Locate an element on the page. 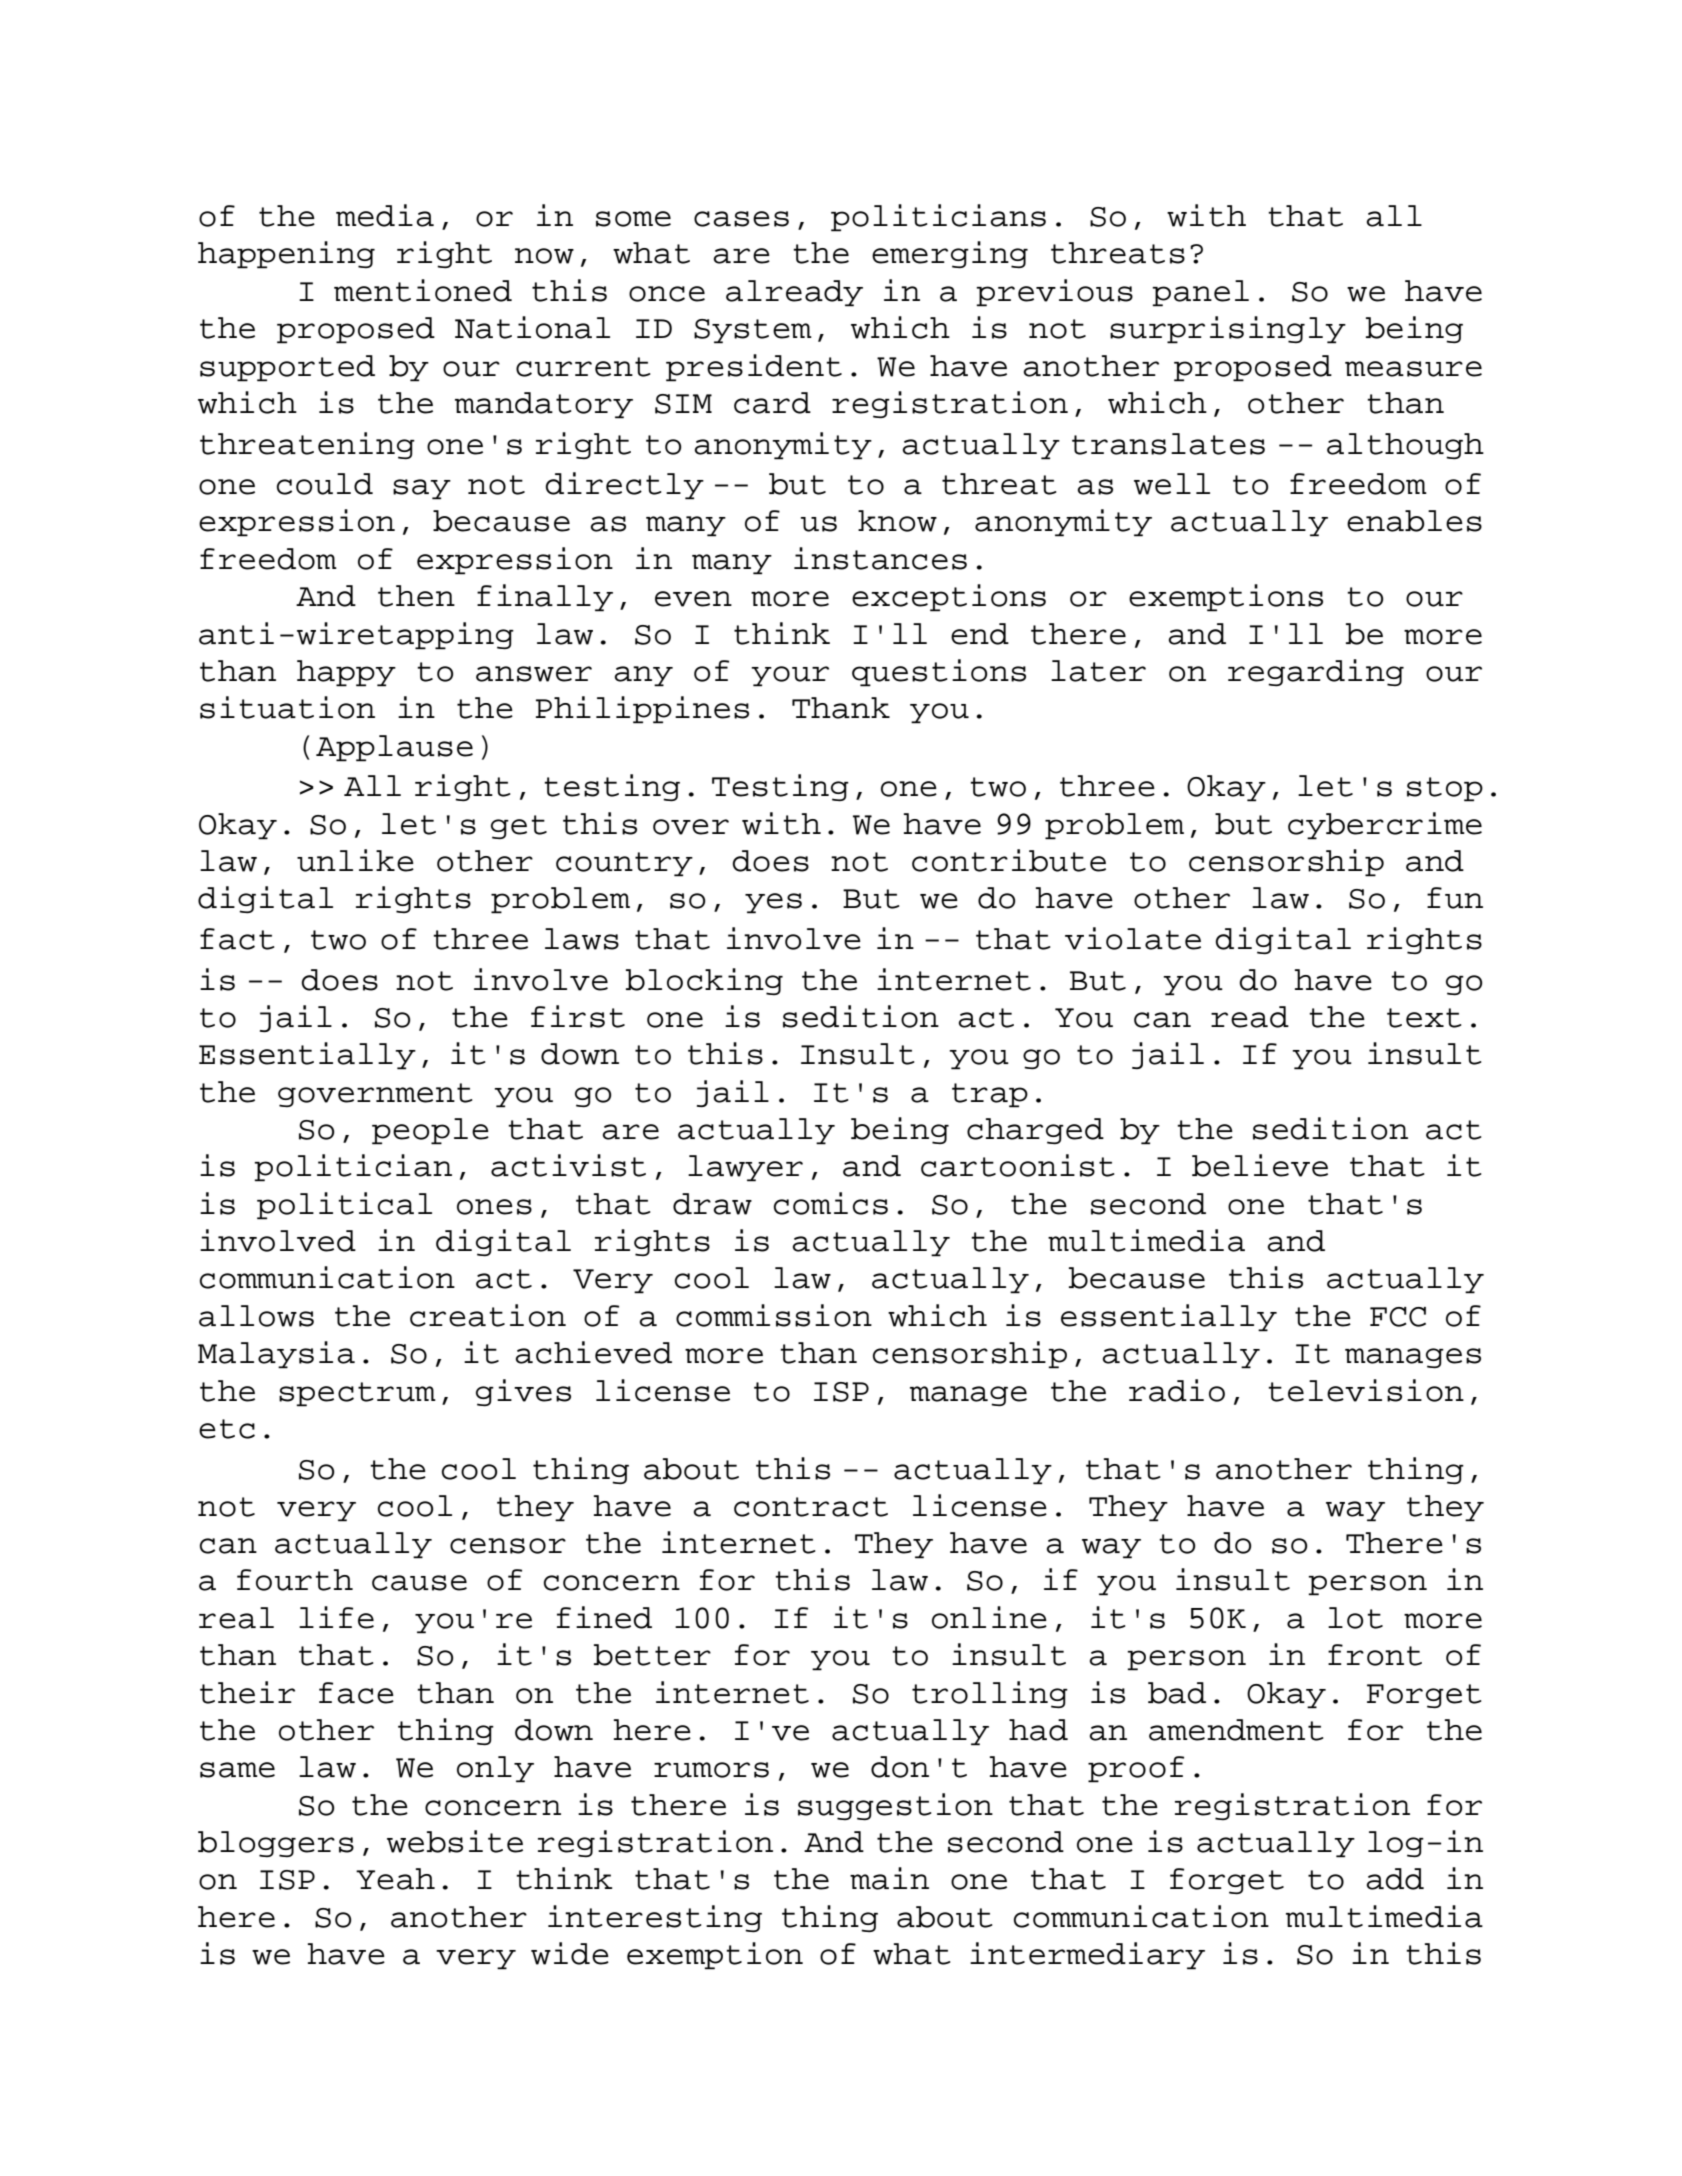  mentioned is located at coordinates (423, 290).
